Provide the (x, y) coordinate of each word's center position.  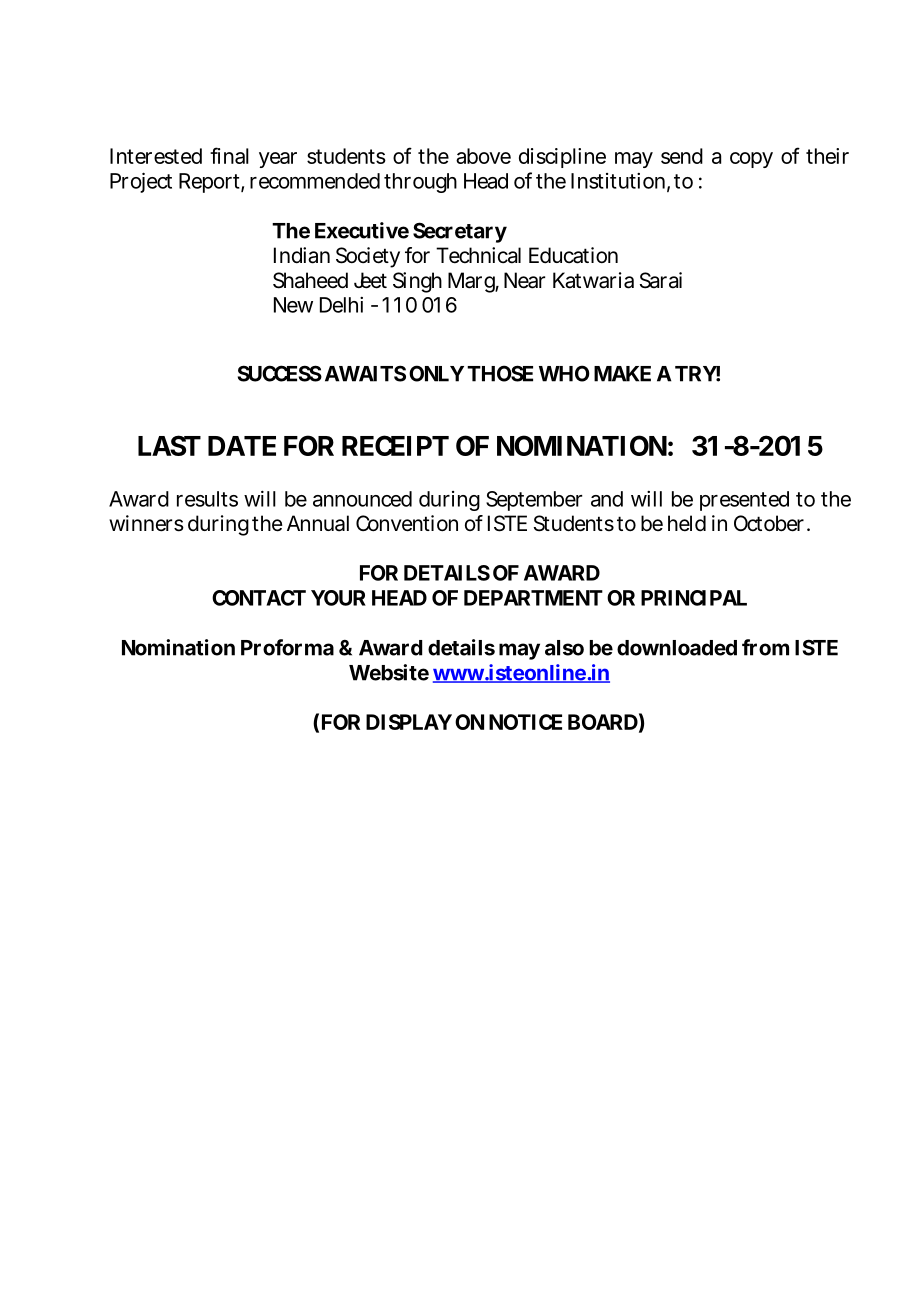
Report (209, 183)
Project (141, 182)
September (534, 501)
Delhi (341, 305)
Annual (318, 523)
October (769, 523)
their (827, 156)
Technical (478, 255)
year (278, 160)
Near (524, 280)
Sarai (661, 280)
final (229, 155)
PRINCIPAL (693, 598)
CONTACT (257, 598)
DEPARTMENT (531, 598)
